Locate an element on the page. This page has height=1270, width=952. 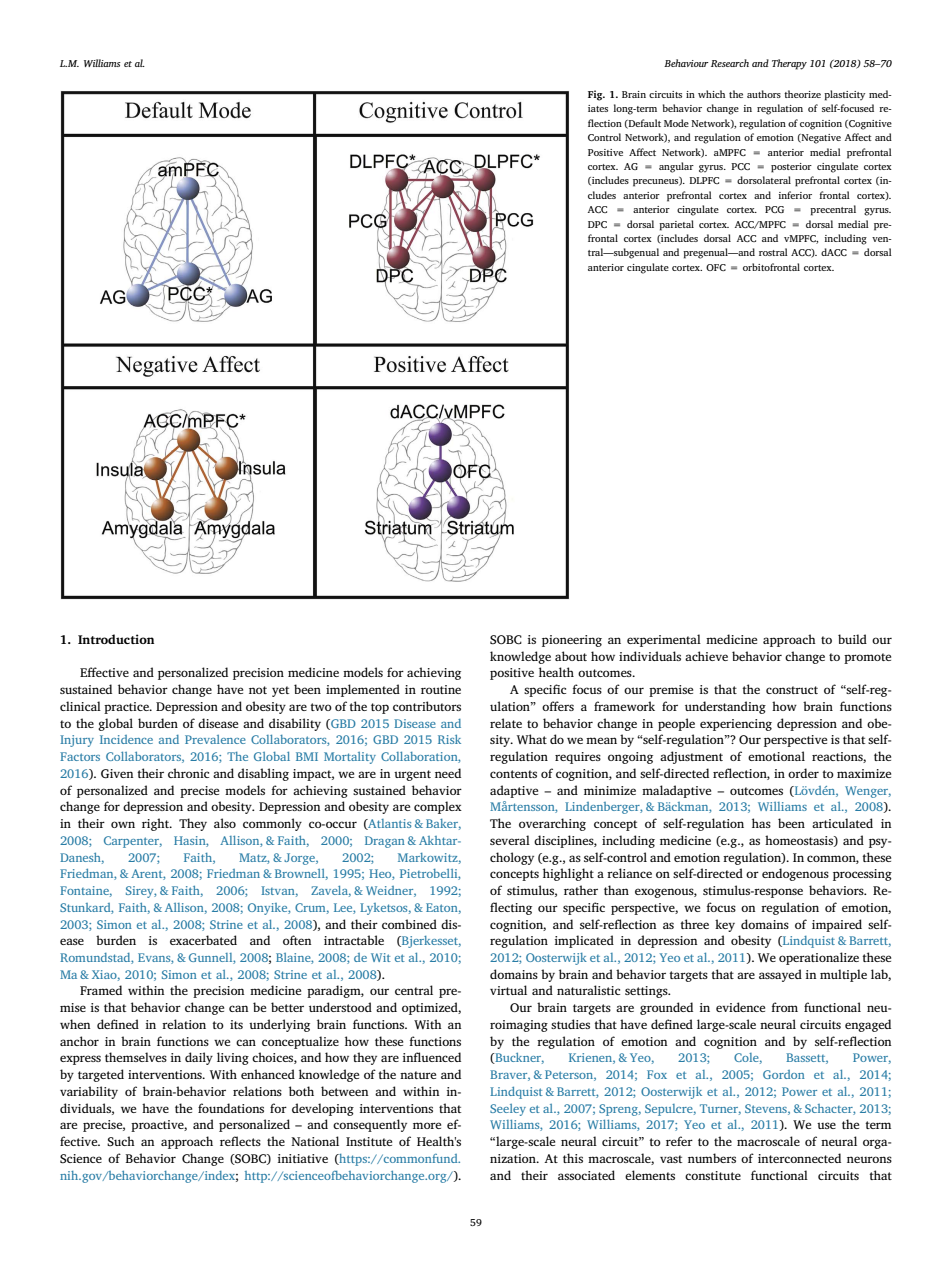
DPC is located at coordinates (597, 224).
